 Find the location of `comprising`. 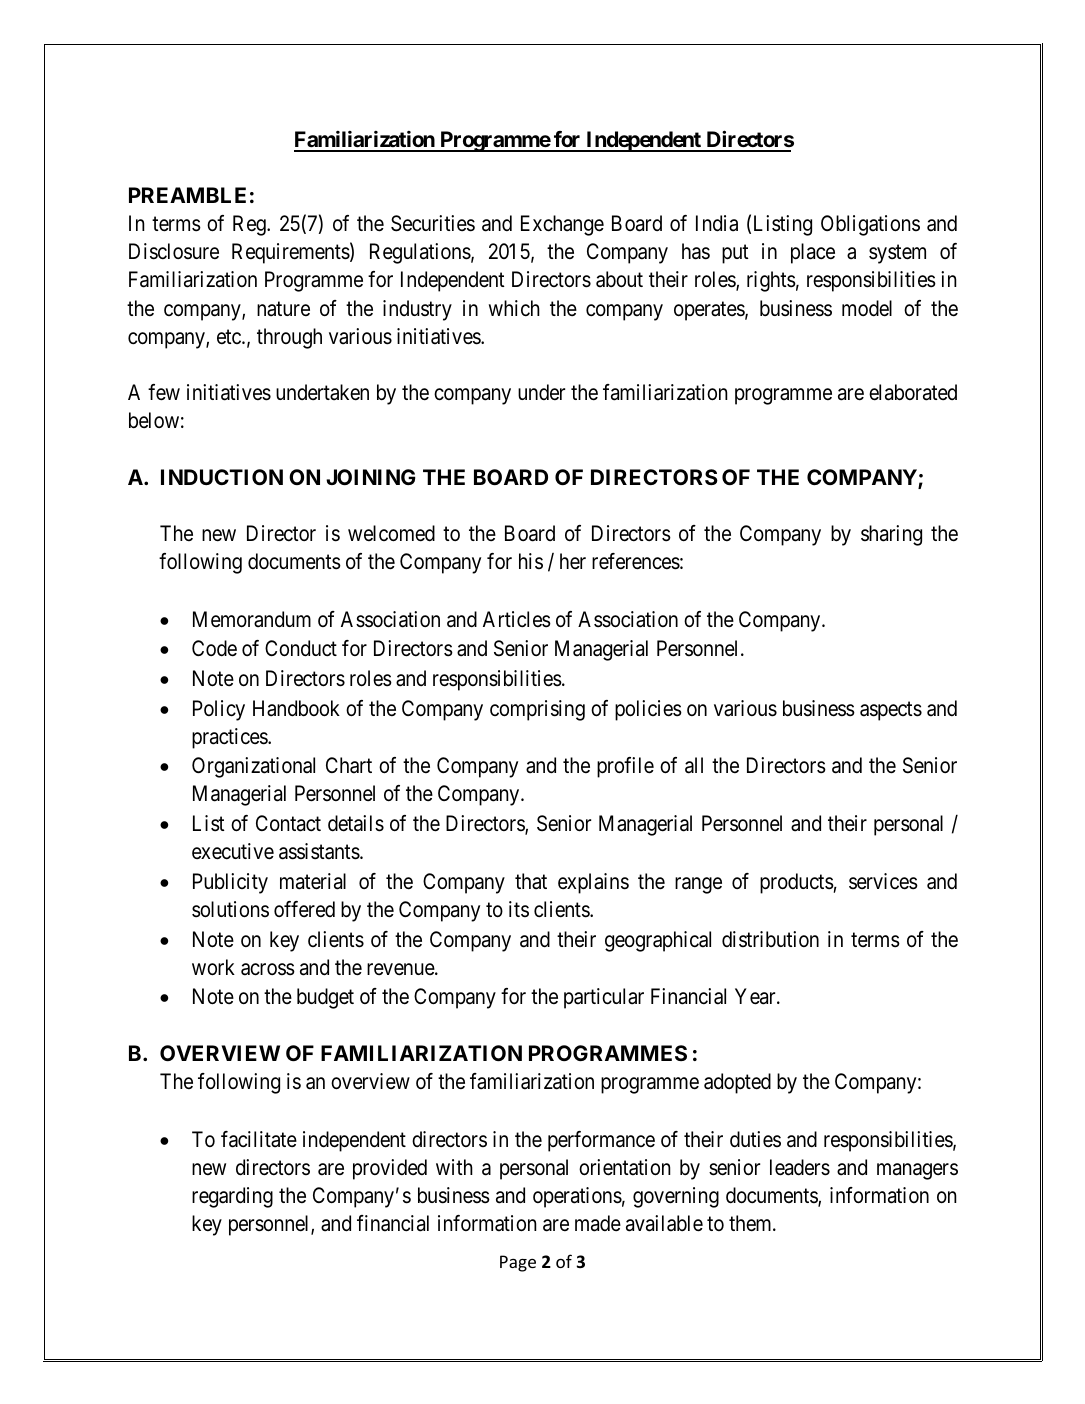

comprising is located at coordinates (537, 710).
